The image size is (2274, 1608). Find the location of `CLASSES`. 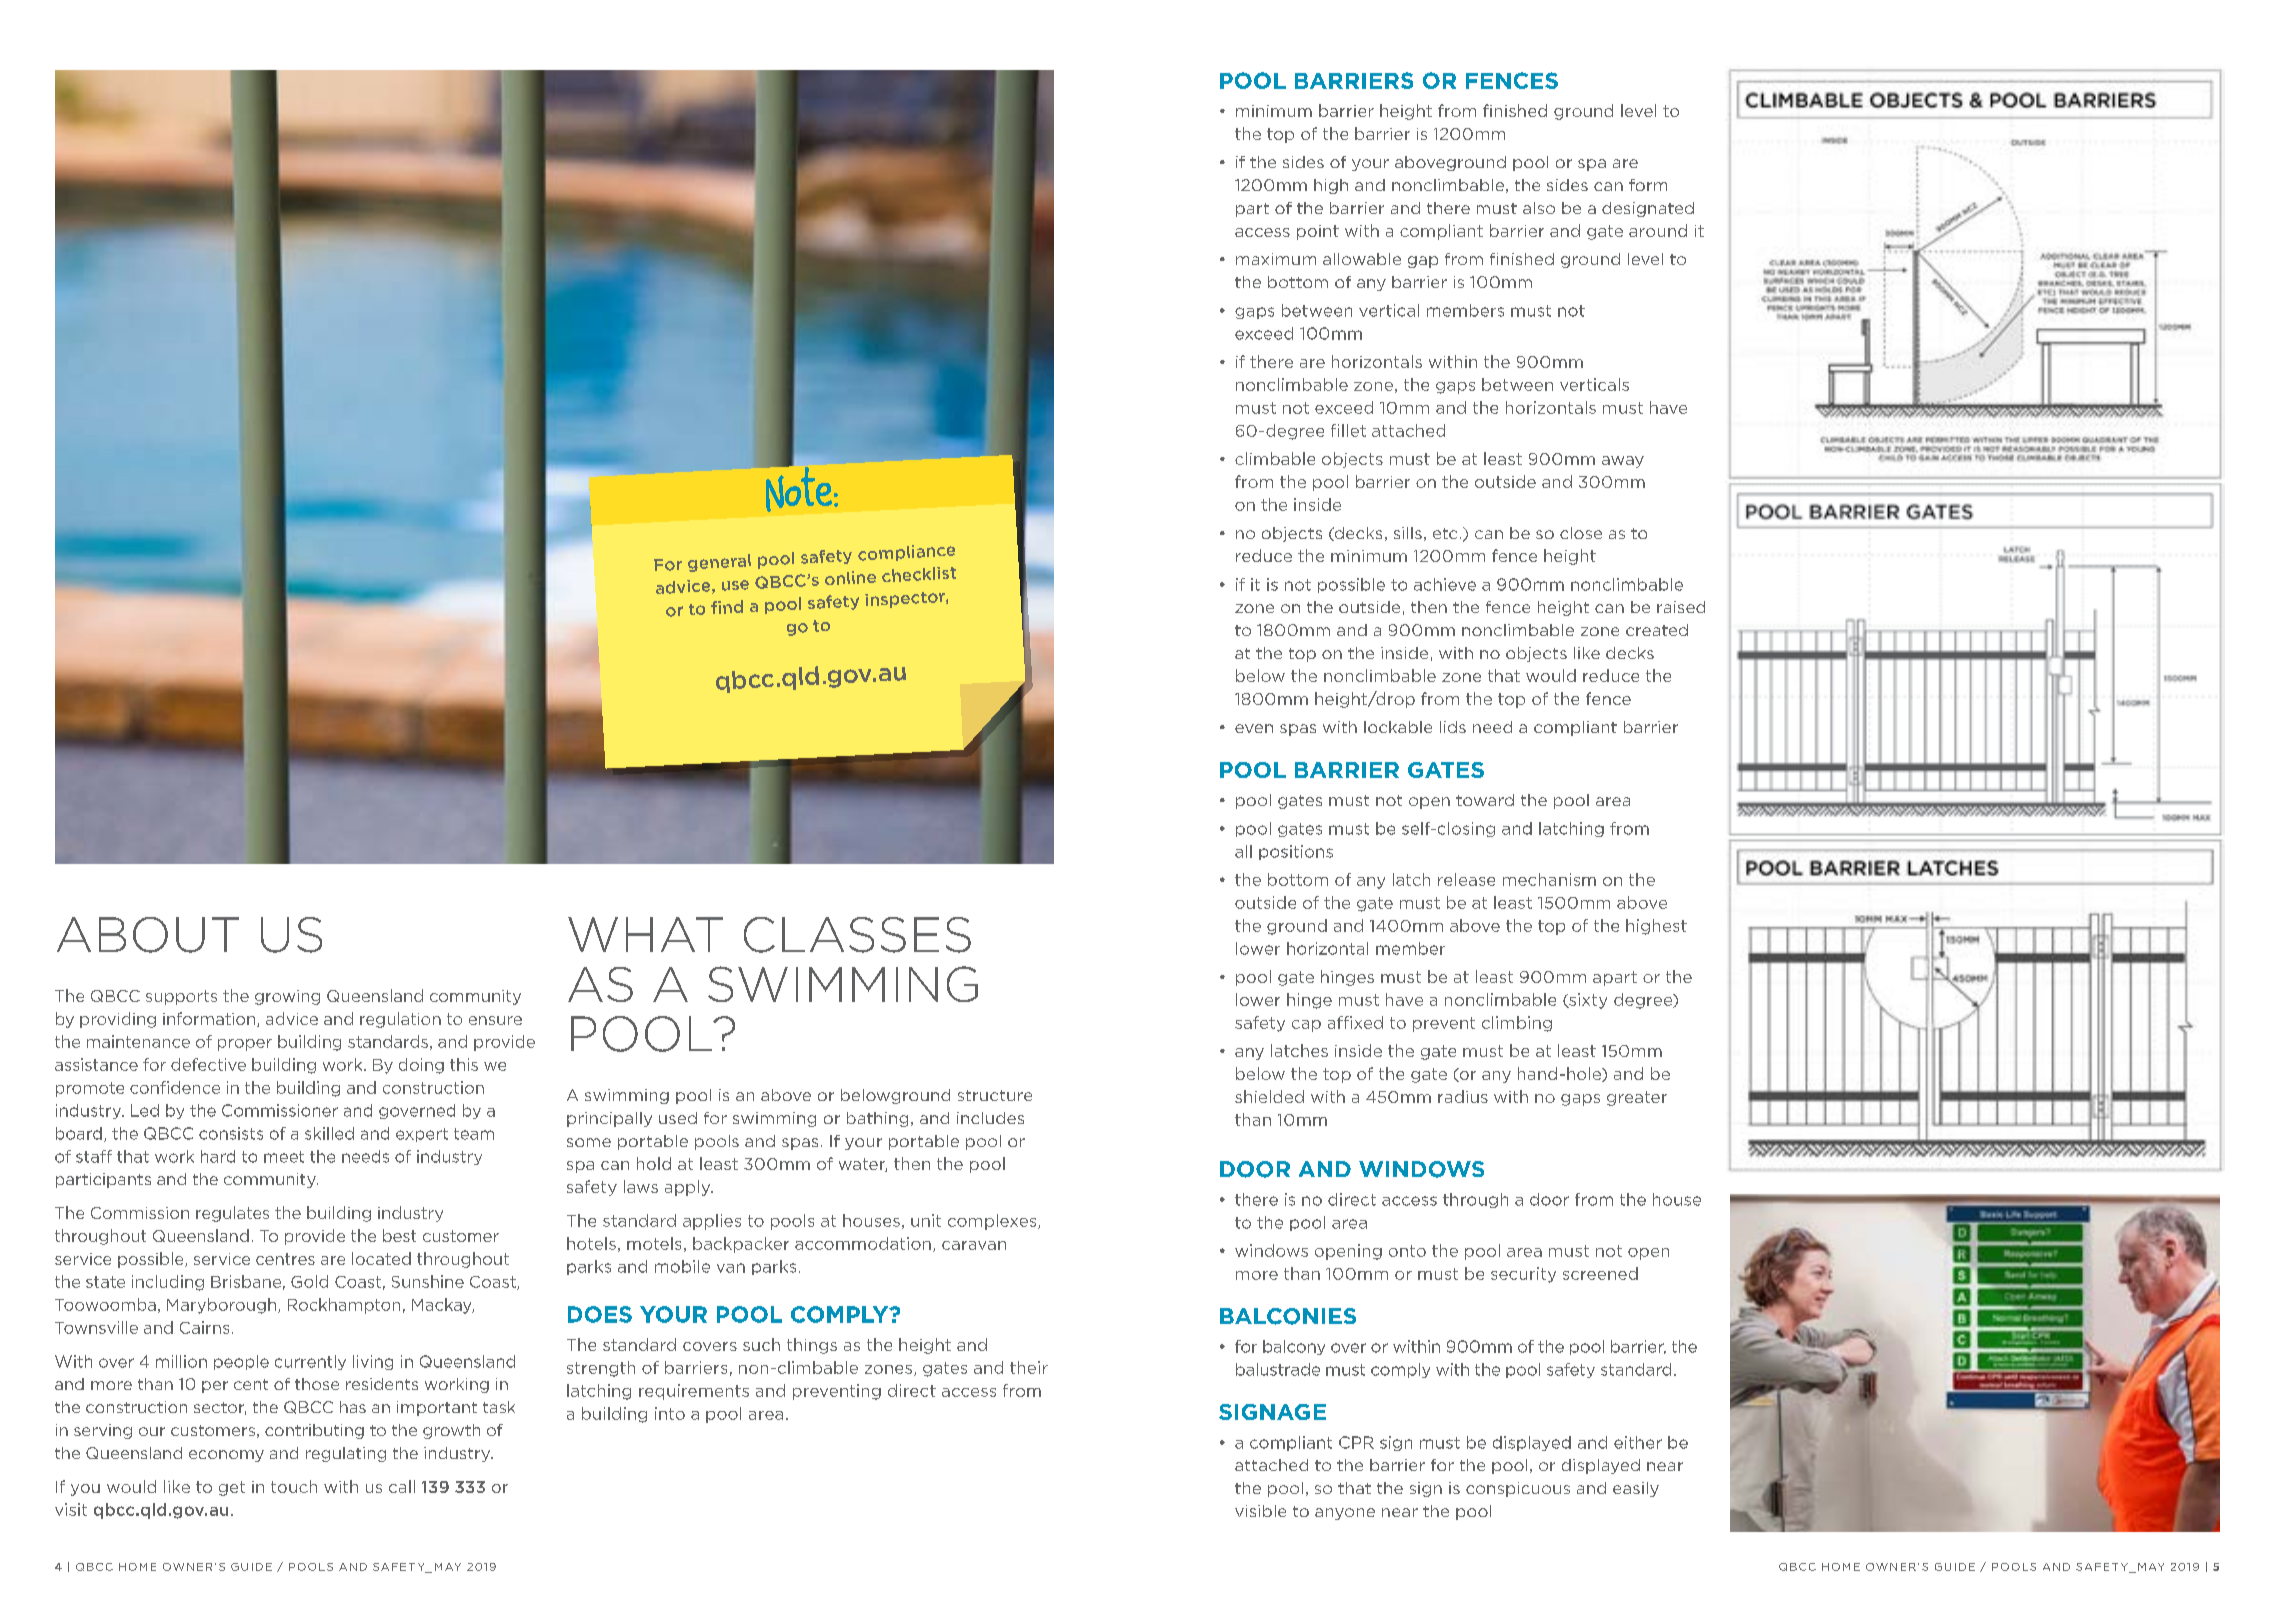

CLASSES is located at coordinates (857, 935).
